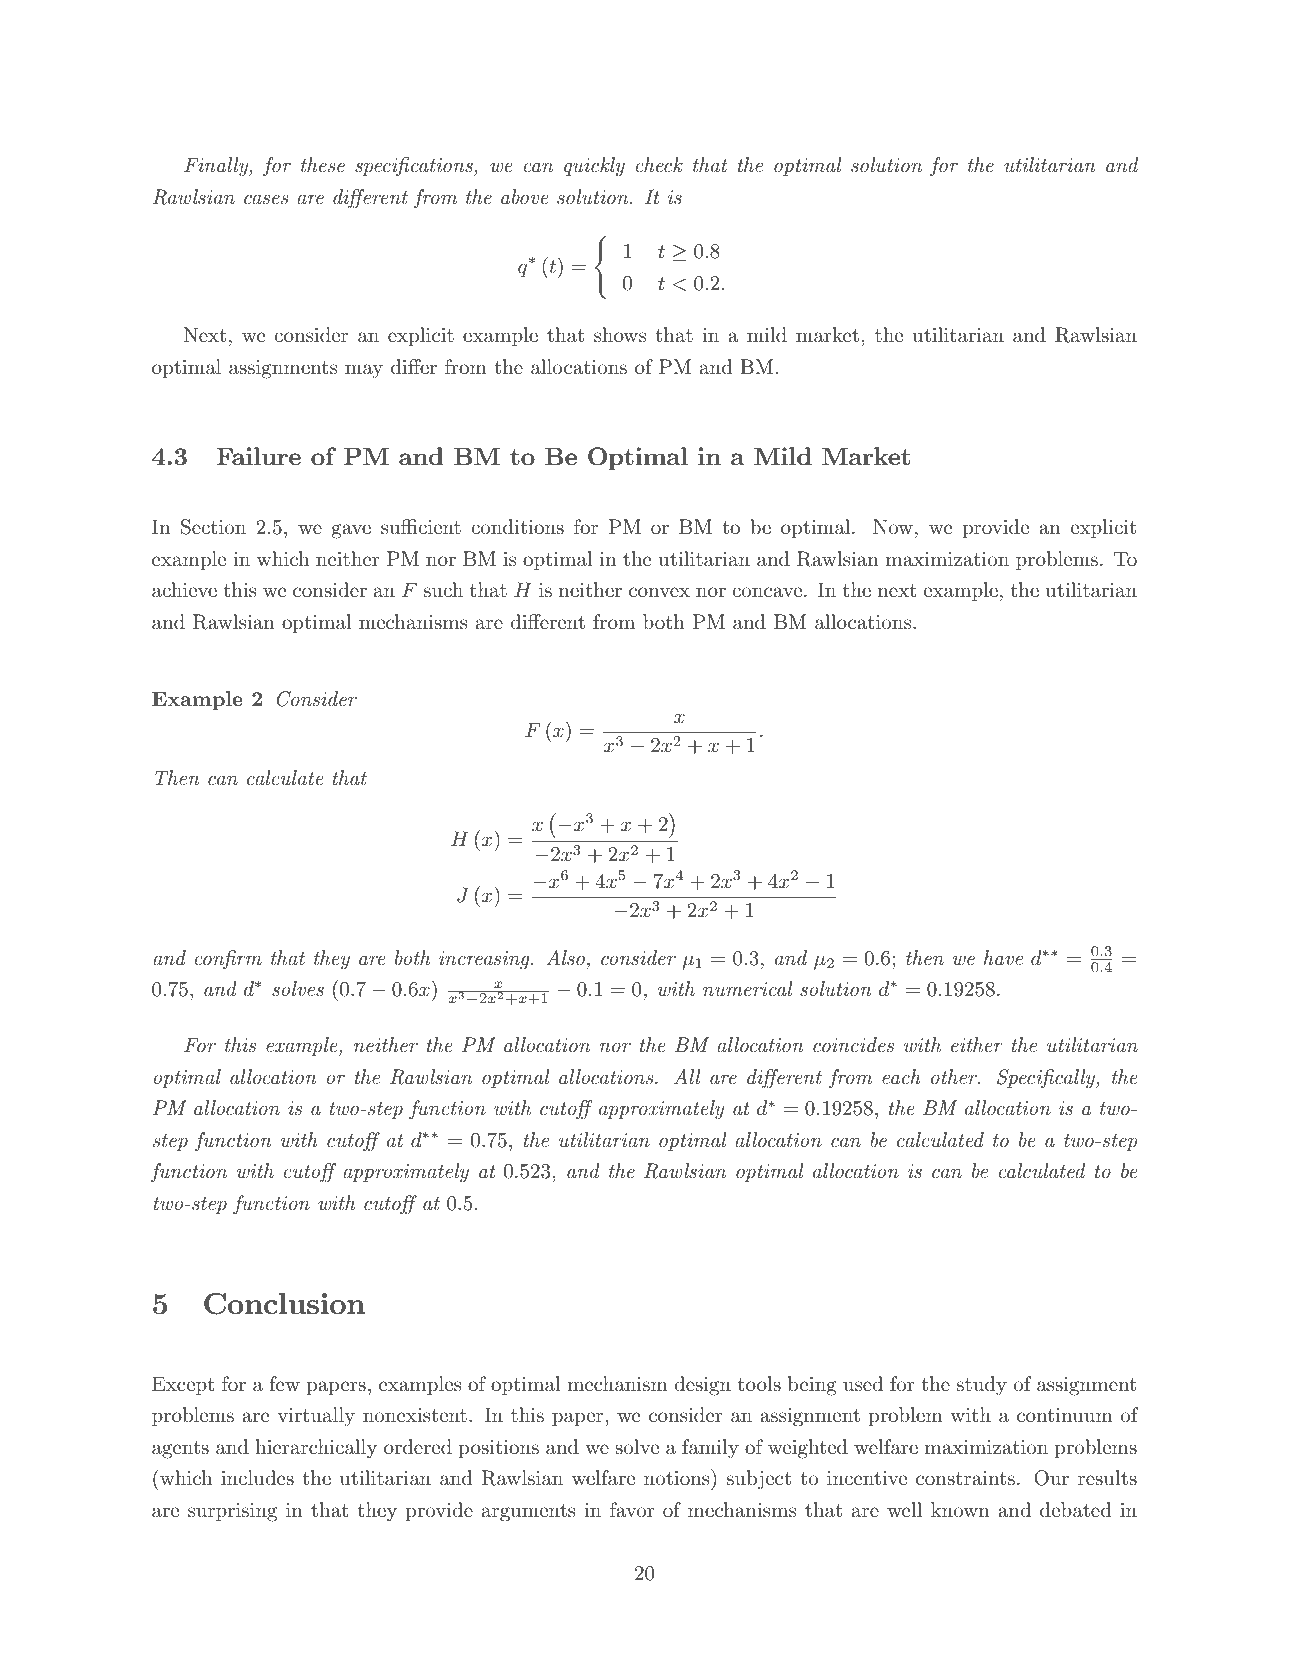 The width and height of the page is (1289, 1669). Describe the element at coordinates (485, 960) in the page. I see `increasing` at that location.
